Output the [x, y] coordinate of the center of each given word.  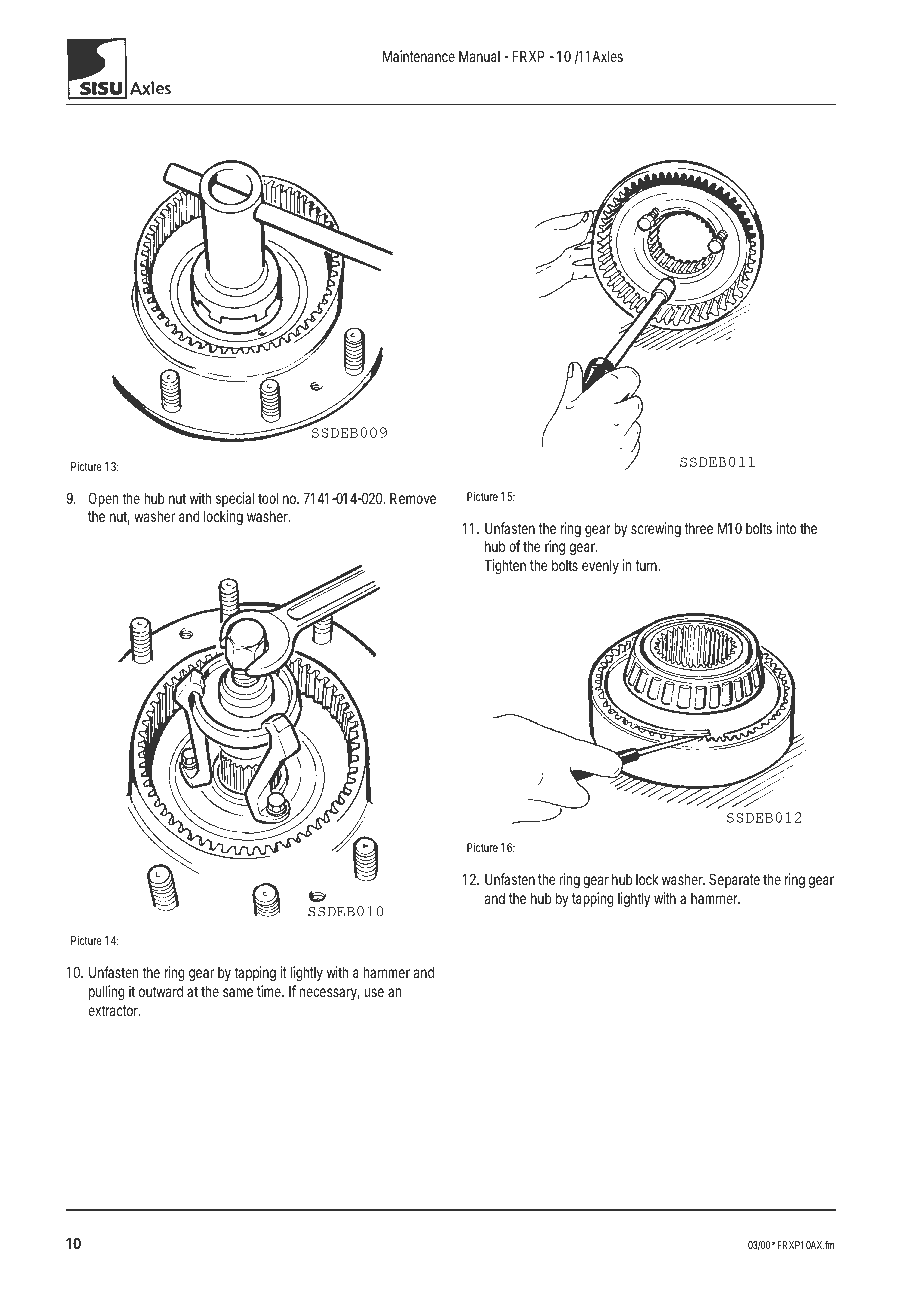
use [374, 992]
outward [161, 991]
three [699, 528]
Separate [734, 880]
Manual [479, 56]
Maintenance [419, 56]
